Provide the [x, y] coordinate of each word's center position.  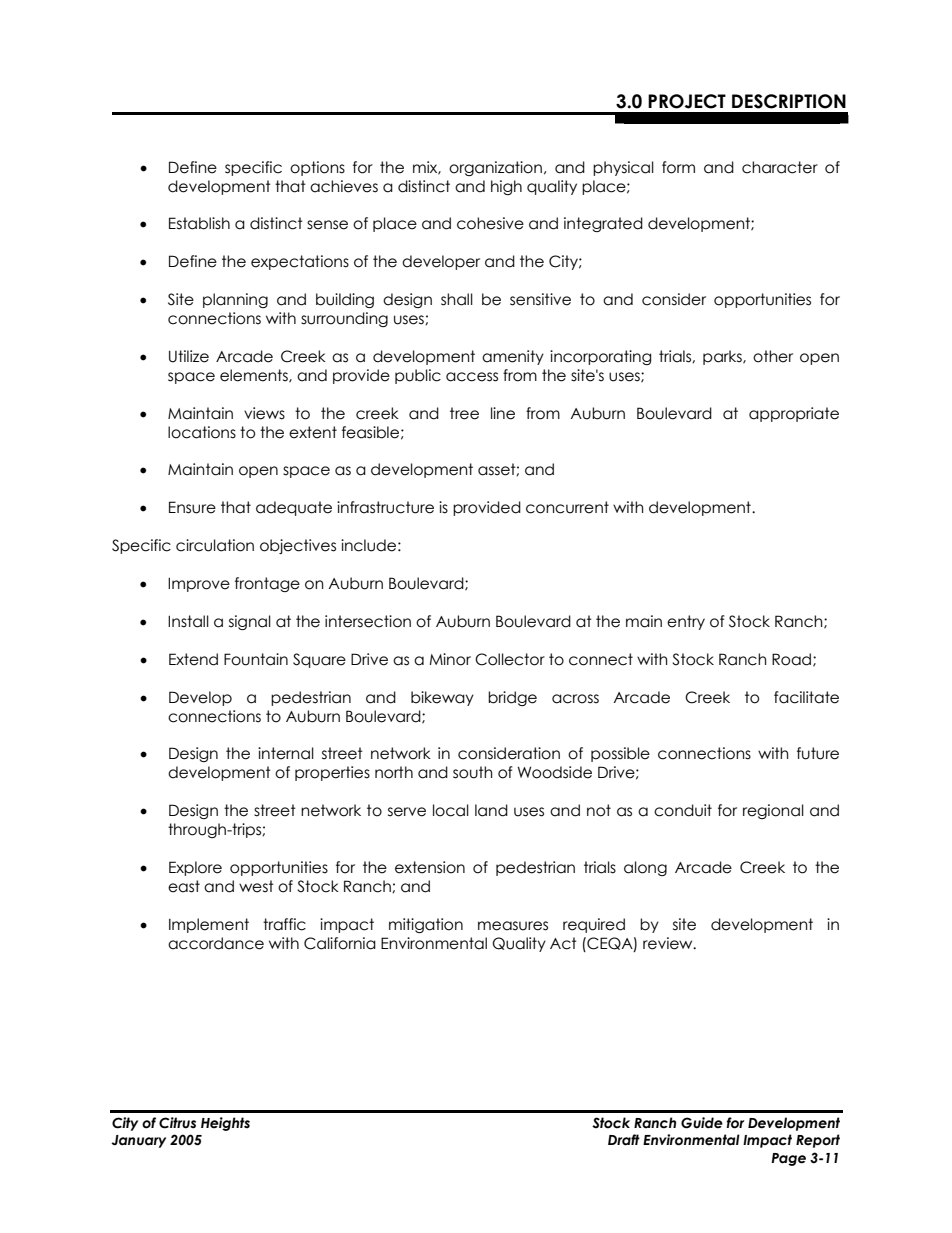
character [780, 167]
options [317, 168]
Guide [702, 1123]
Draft [624, 1140]
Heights [225, 1124]
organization [495, 168]
